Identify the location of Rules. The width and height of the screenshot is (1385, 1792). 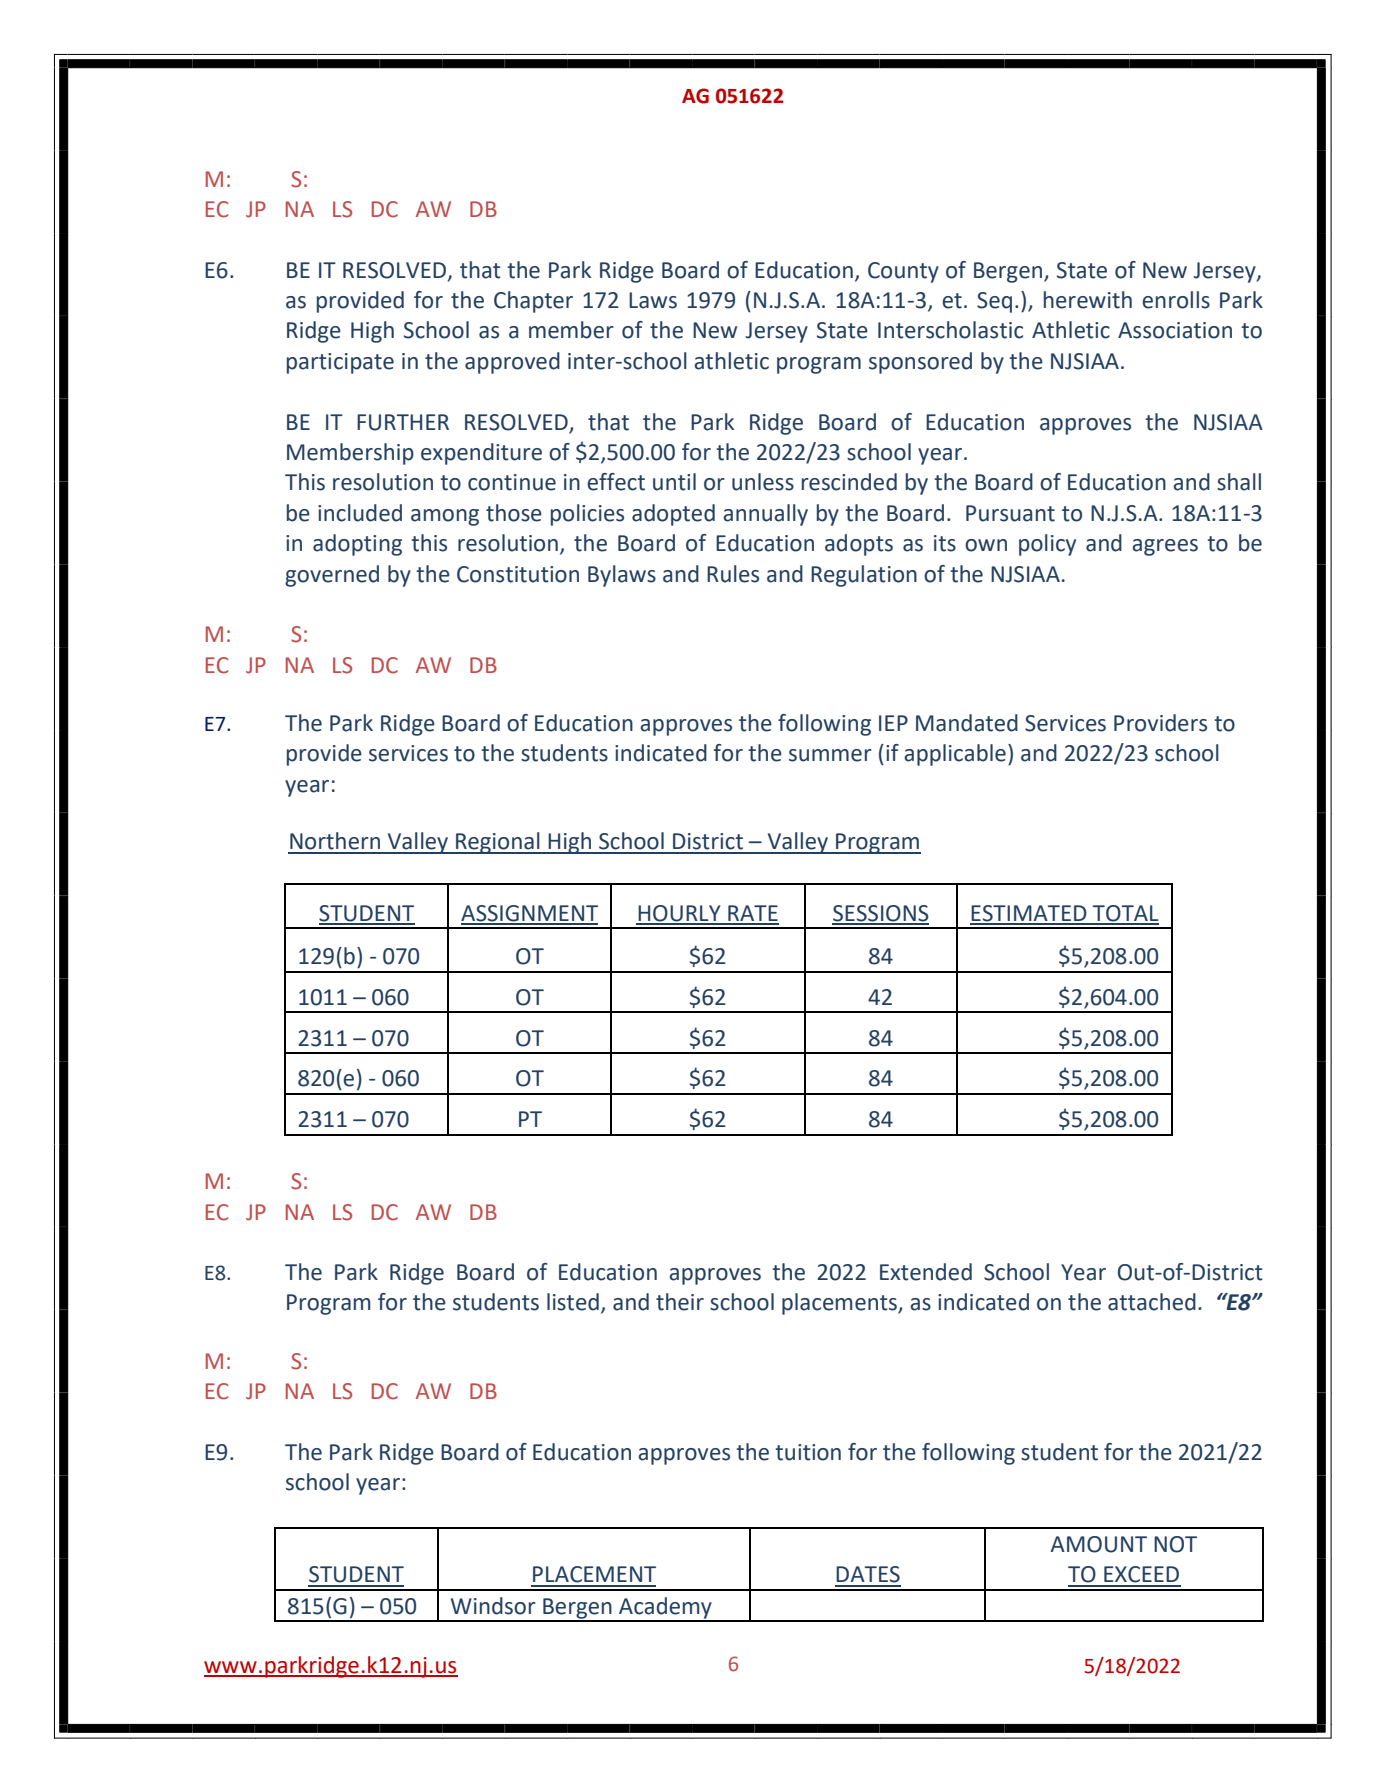
(733, 574).
